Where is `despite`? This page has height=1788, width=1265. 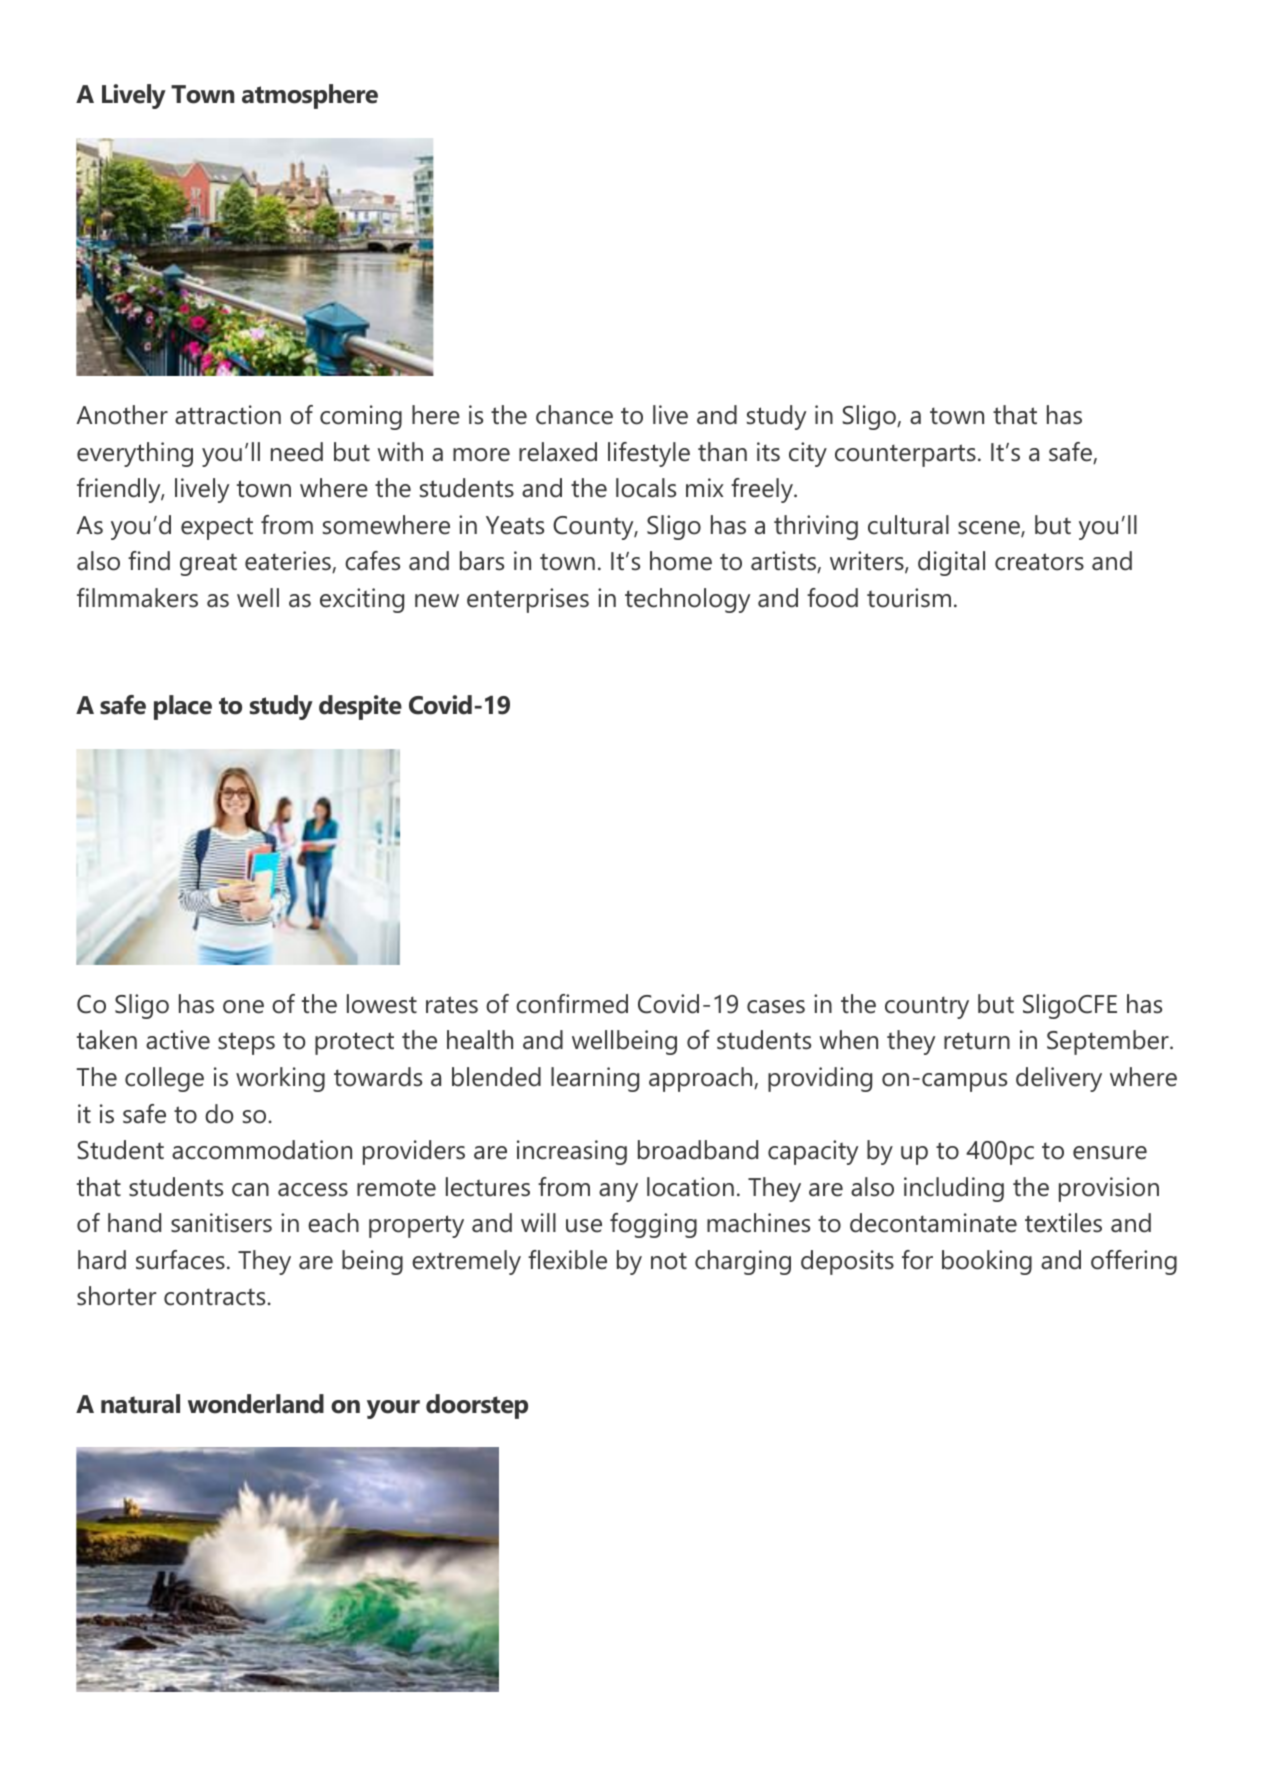
despite is located at coordinates (360, 707).
